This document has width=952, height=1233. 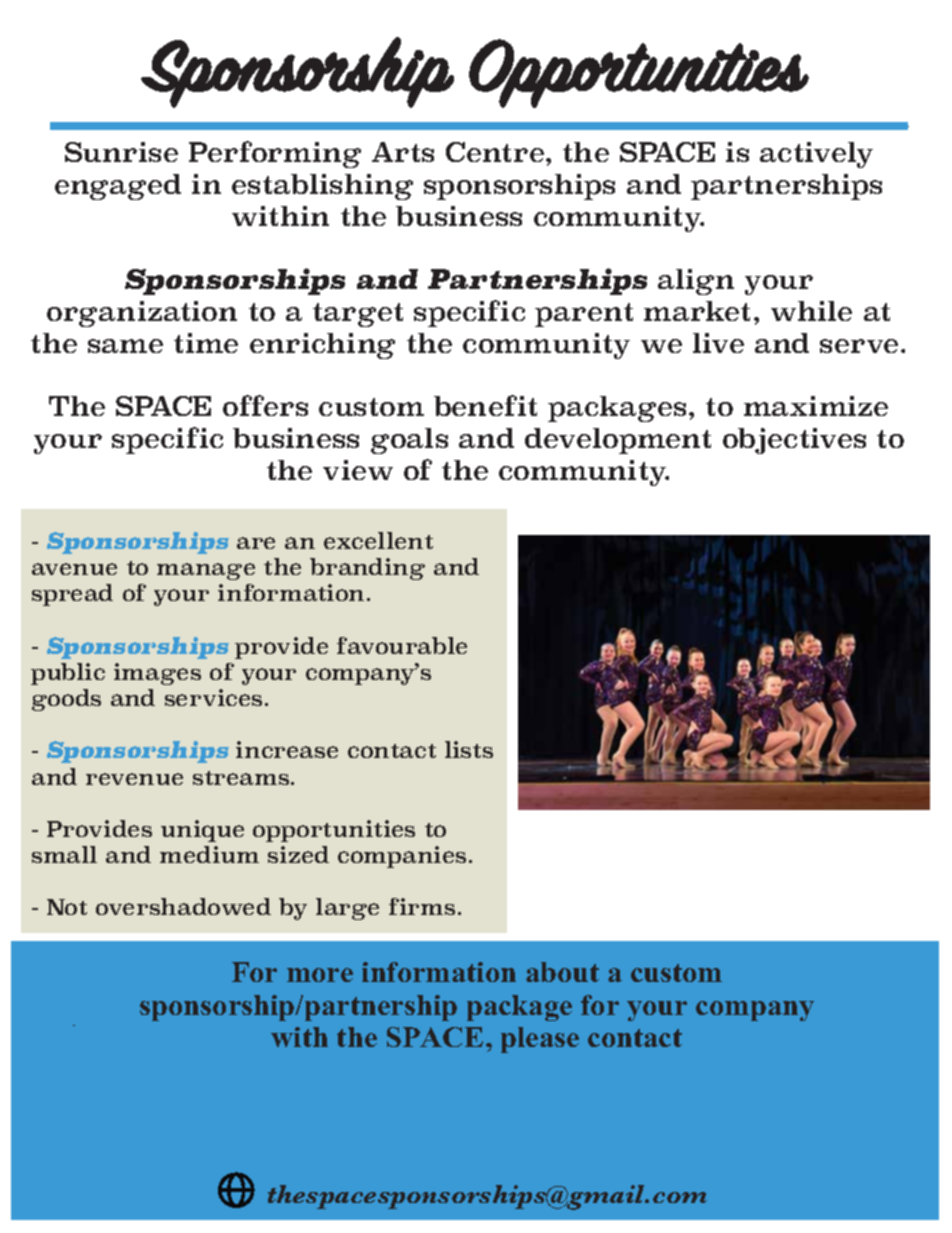 I want to click on engaged, so click(x=118, y=187).
